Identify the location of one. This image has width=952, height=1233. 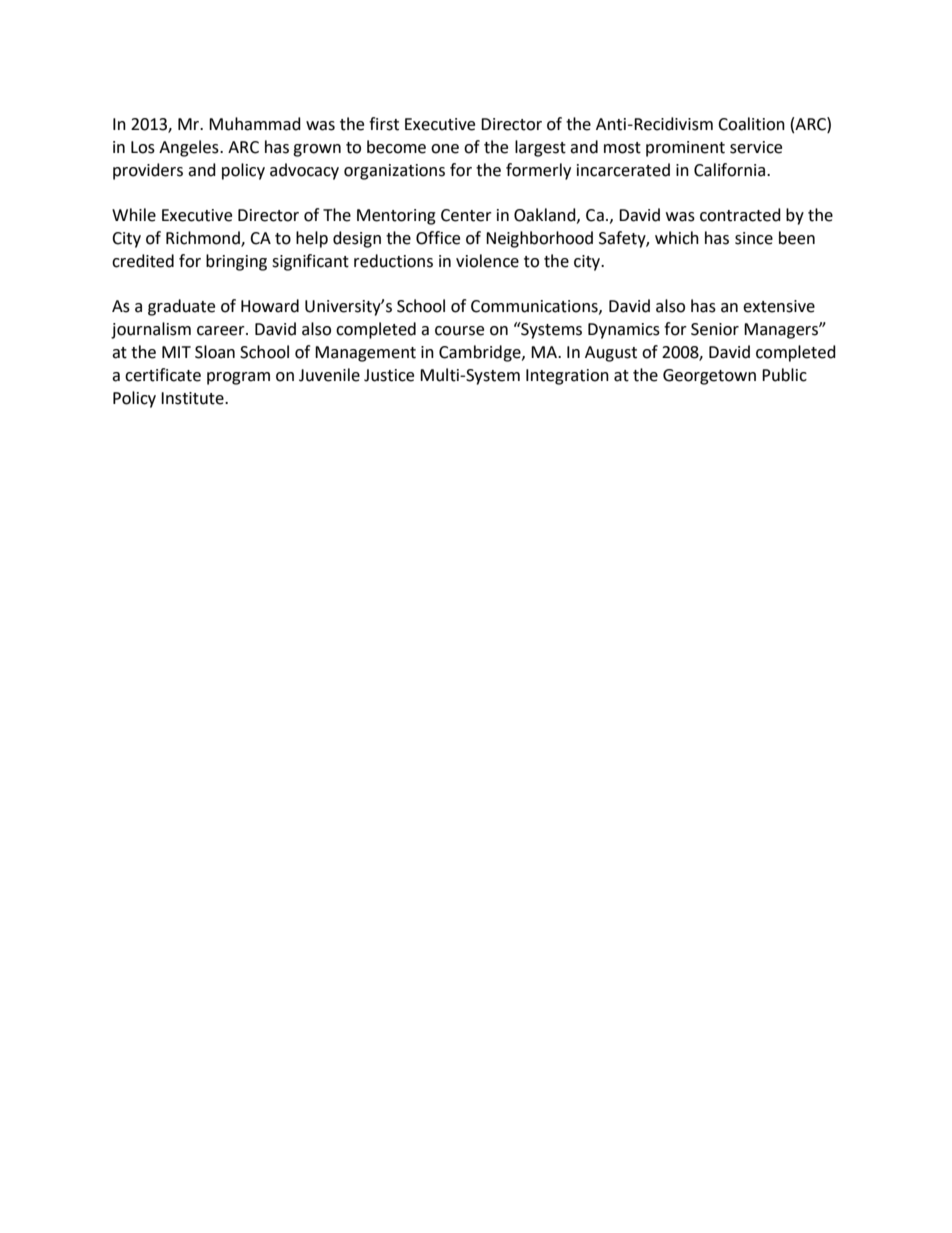
(445, 149).
